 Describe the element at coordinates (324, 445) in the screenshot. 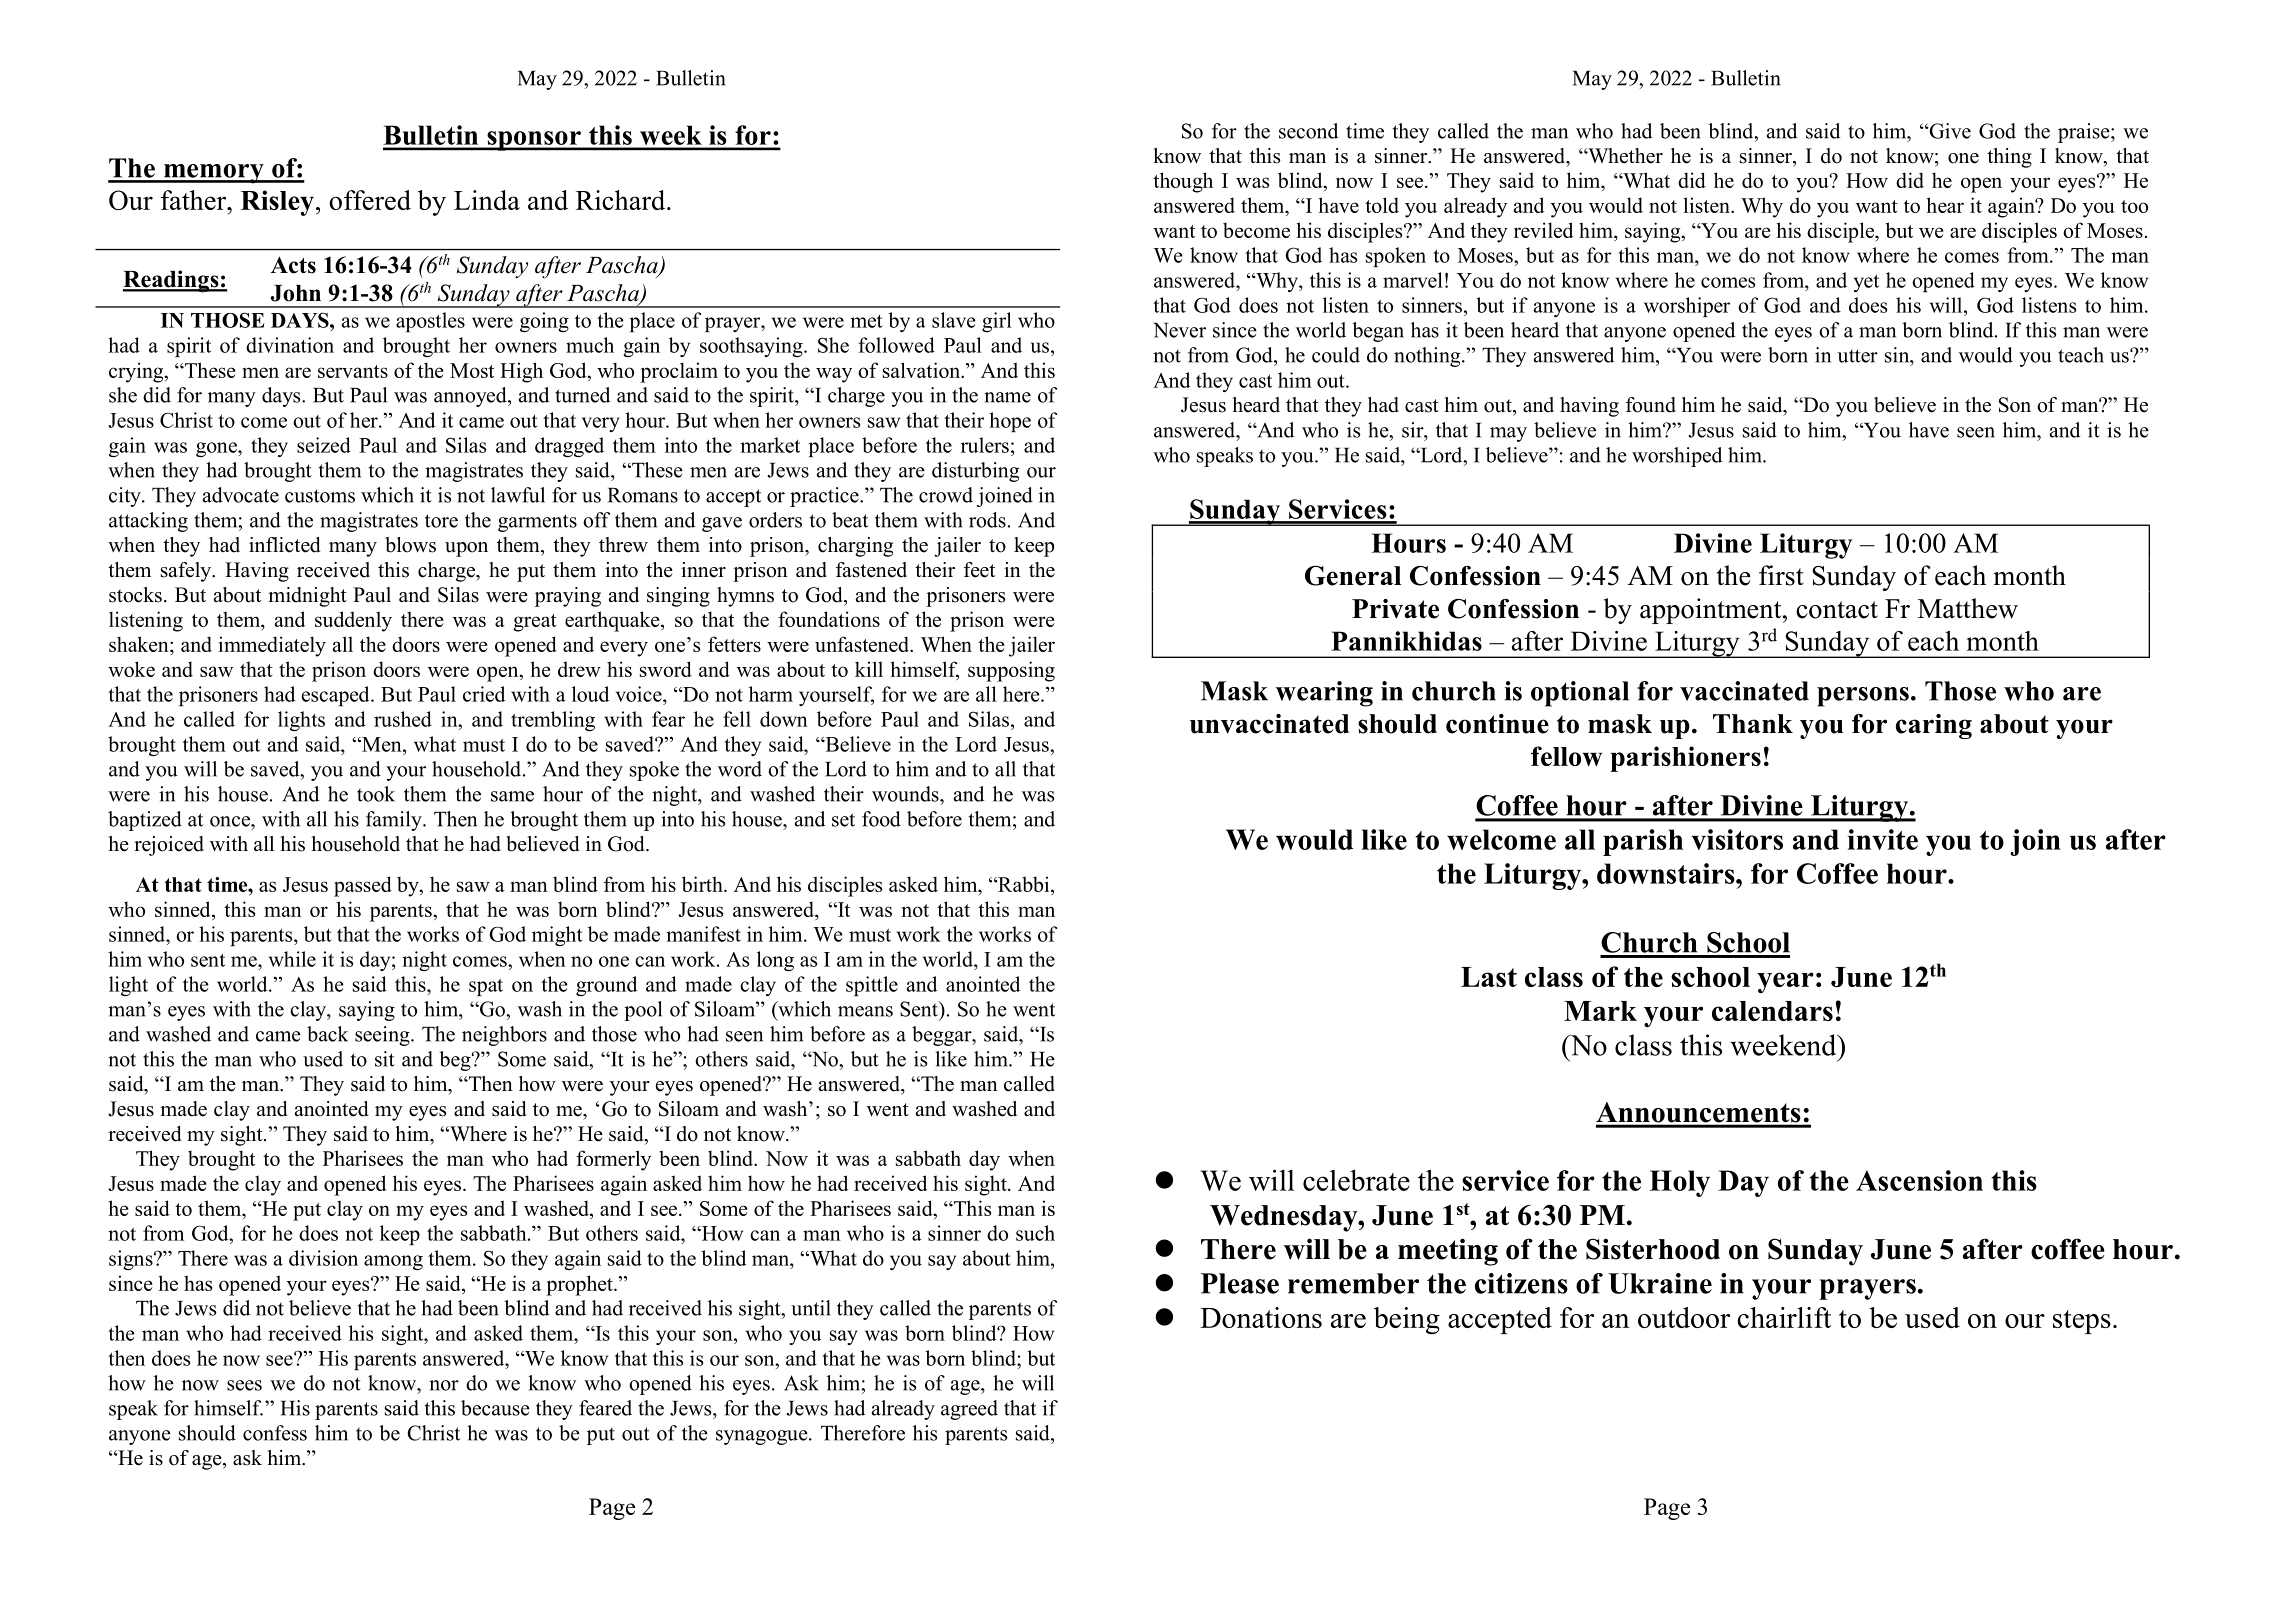

I see `seized` at that location.
